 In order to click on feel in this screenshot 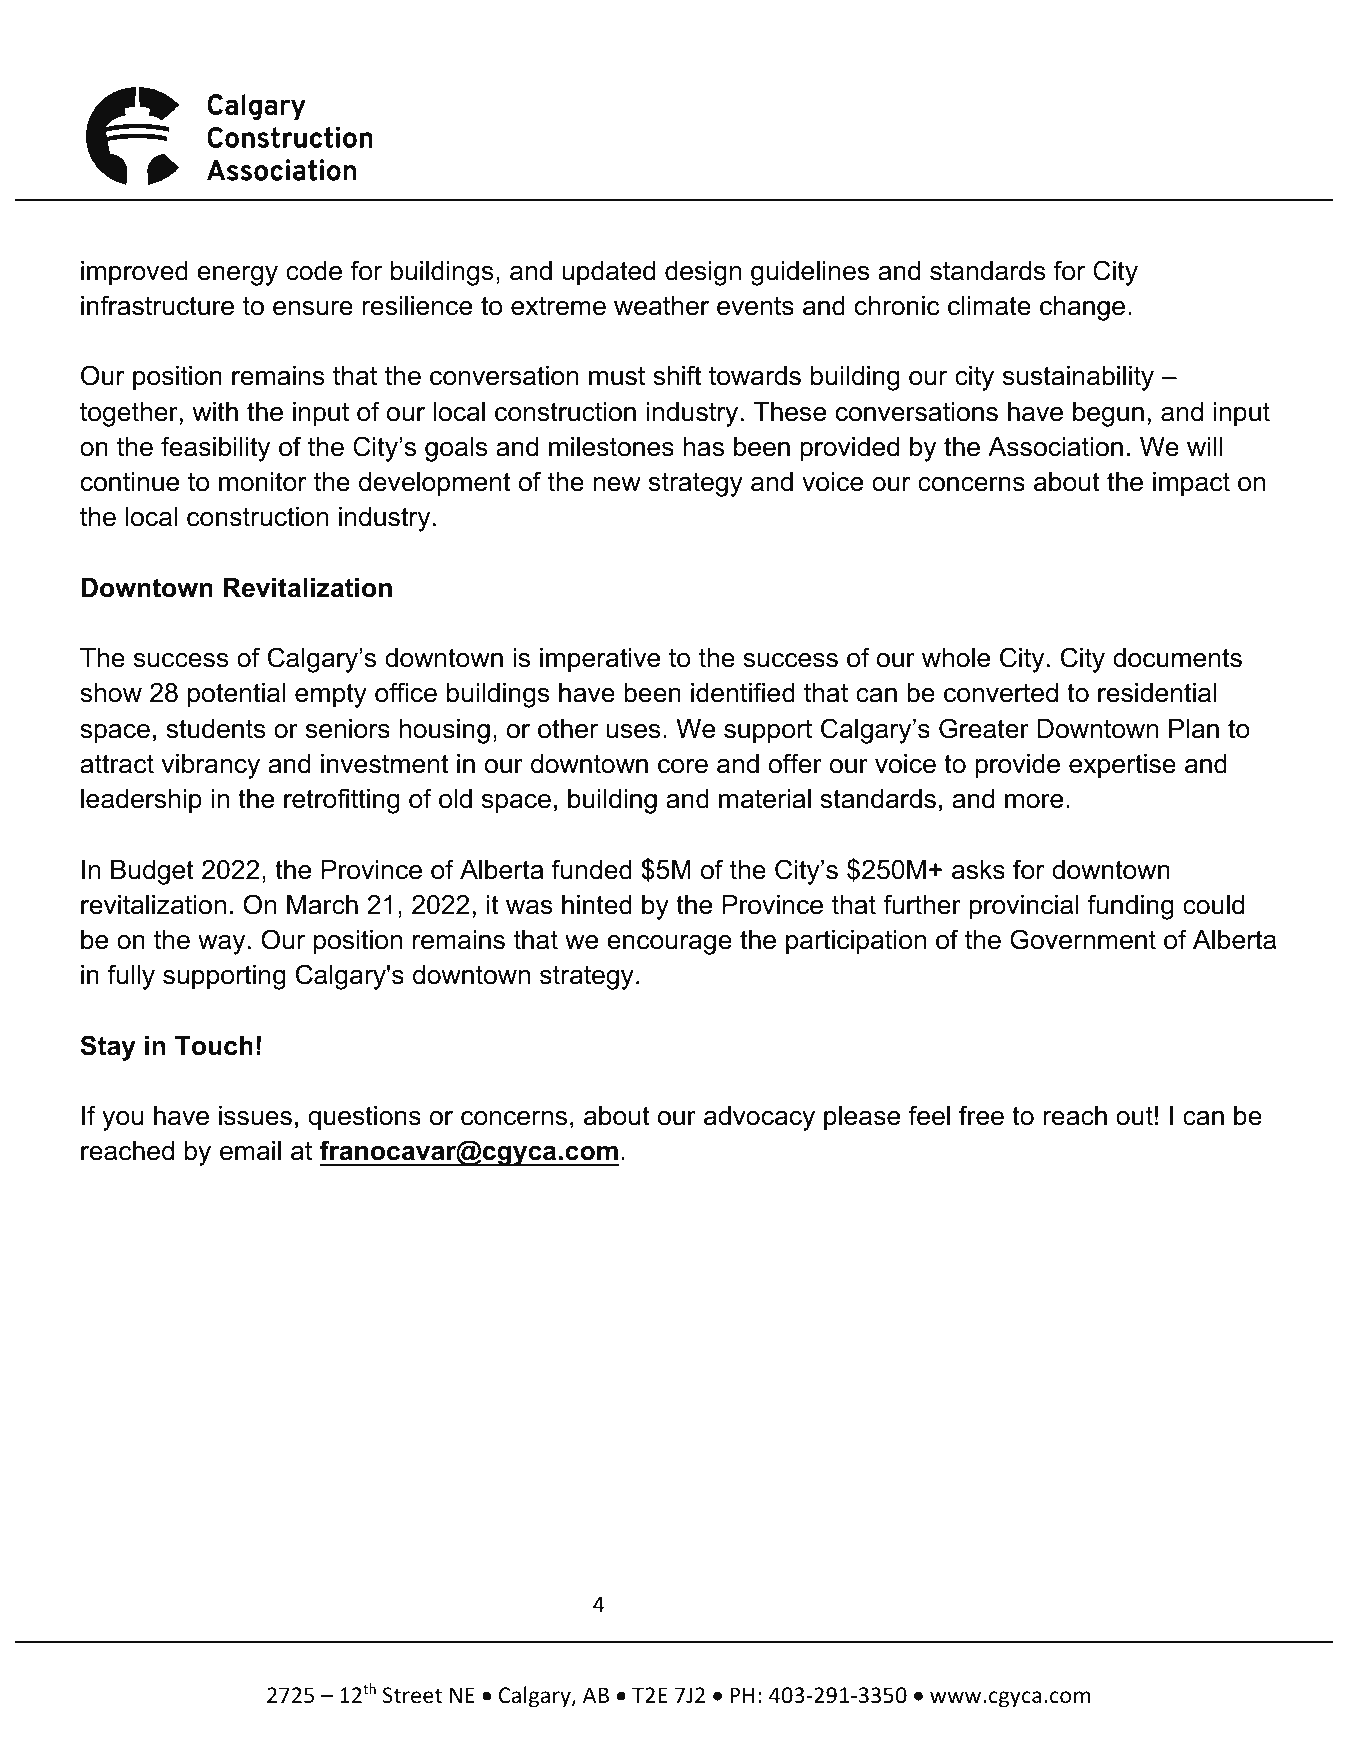, I will do `click(929, 1115)`.
